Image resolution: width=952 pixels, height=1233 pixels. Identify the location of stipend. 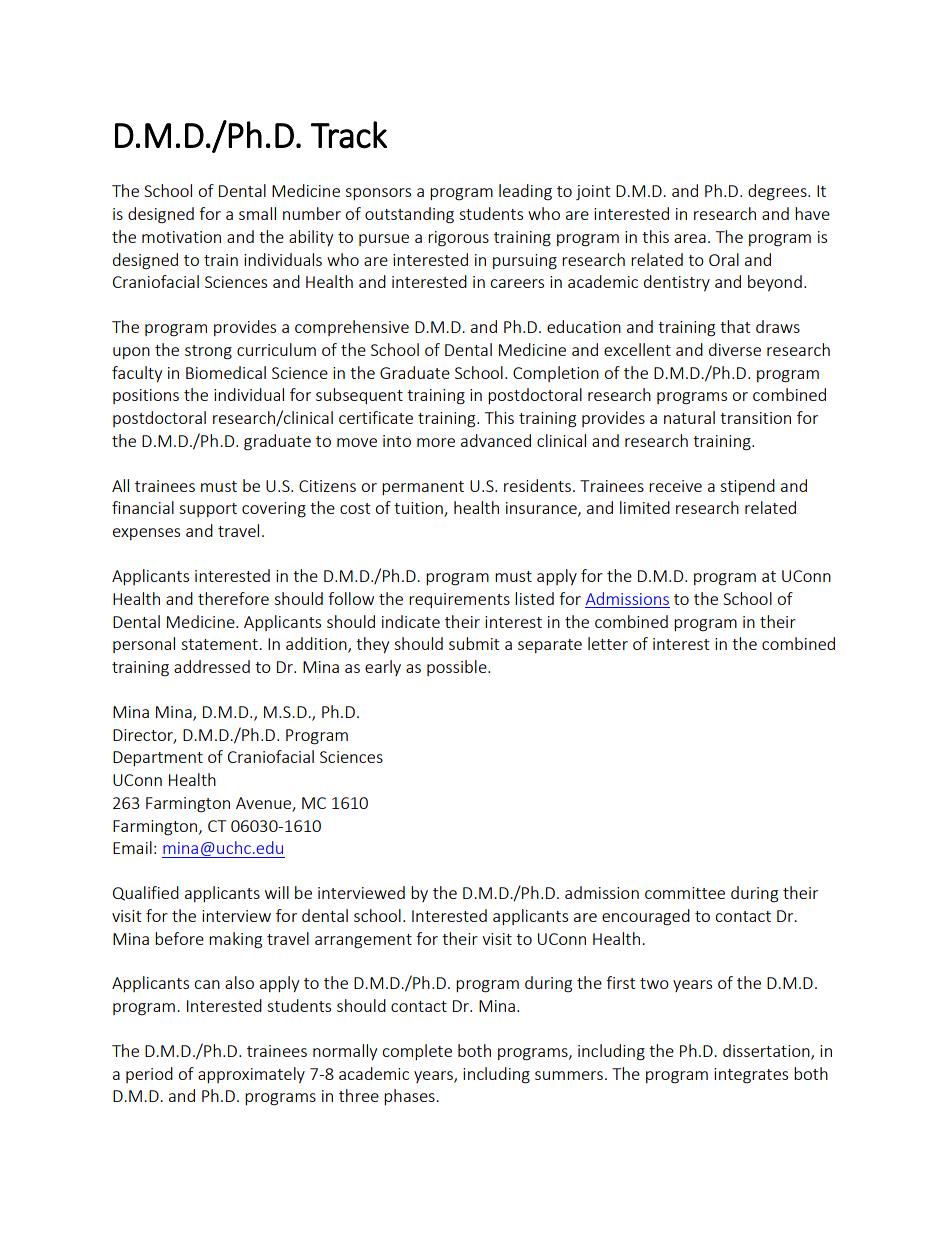
(747, 487).
